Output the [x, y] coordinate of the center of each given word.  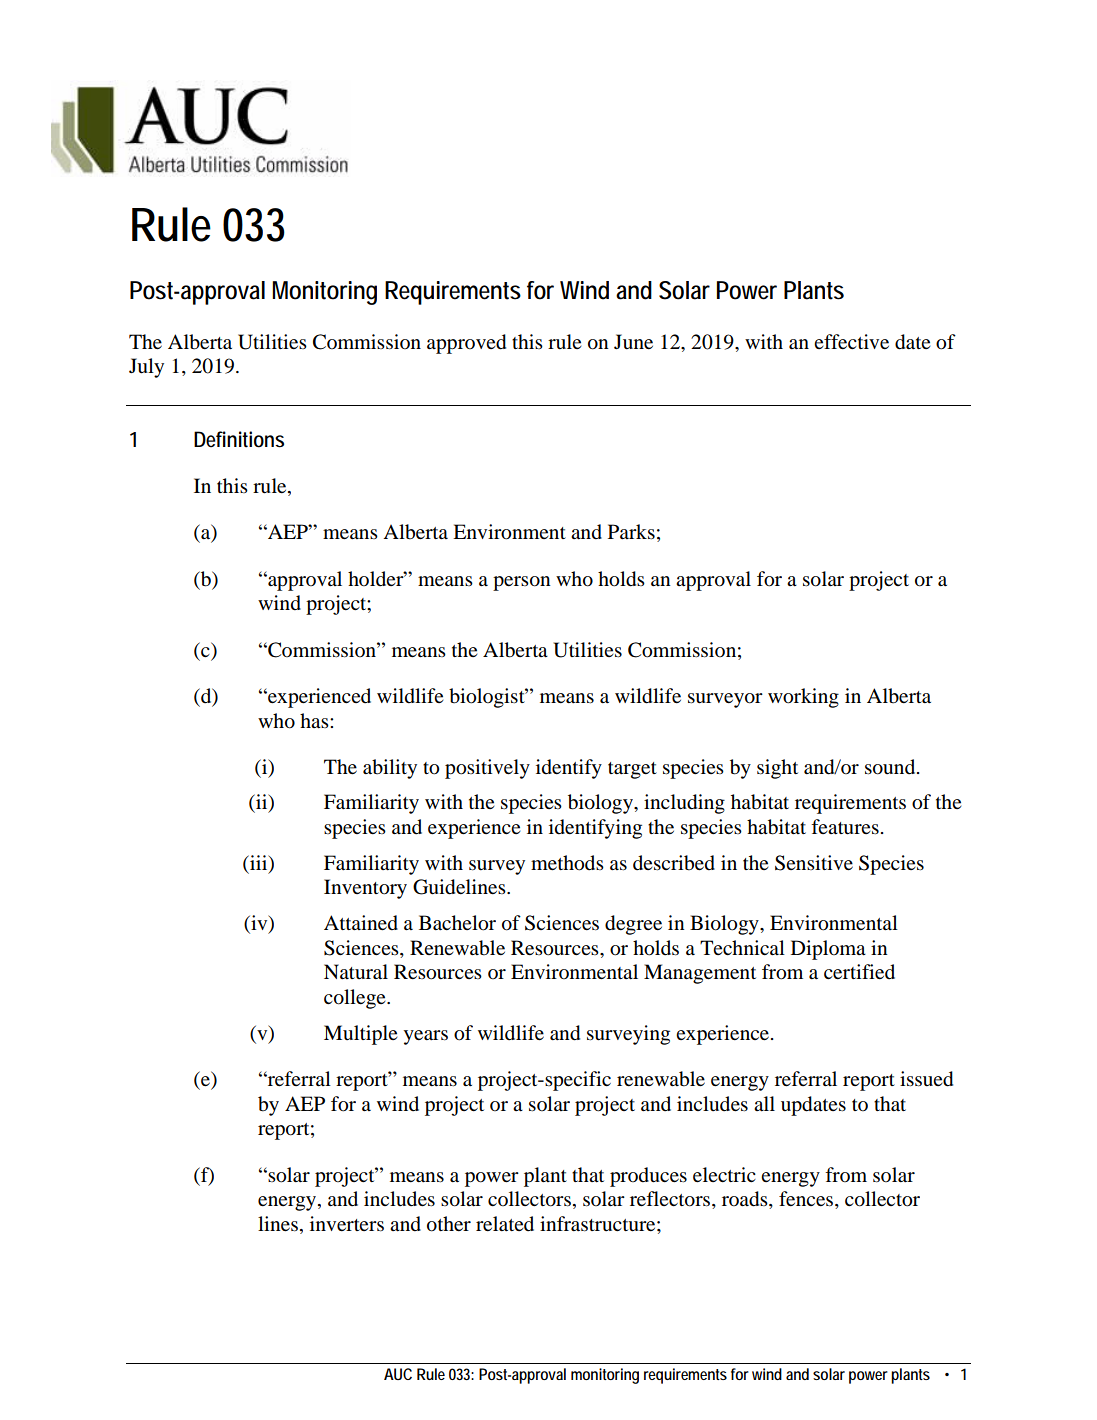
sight [777, 769]
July [146, 368]
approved [466, 344]
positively [487, 769]
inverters [347, 1224]
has [315, 721]
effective [851, 341]
